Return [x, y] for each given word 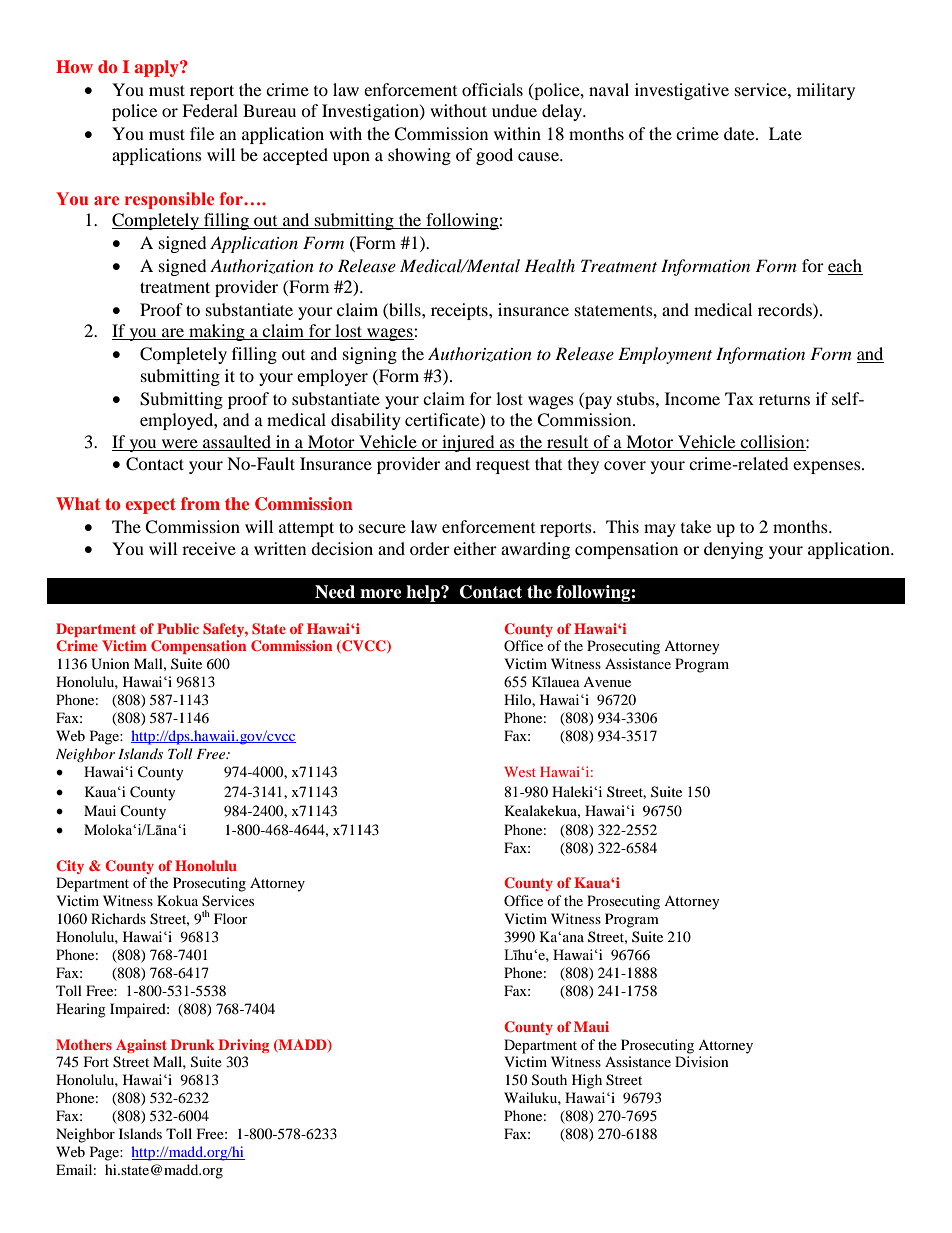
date [740, 133]
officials [492, 89]
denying [733, 550]
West [520, 771]
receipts [460, 311]
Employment [665, 355]
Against [141, 1046]
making [217, 332]
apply [158, 68]
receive [209, 548]
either [475, 548]
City [70, 867]
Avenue [607, 682]
